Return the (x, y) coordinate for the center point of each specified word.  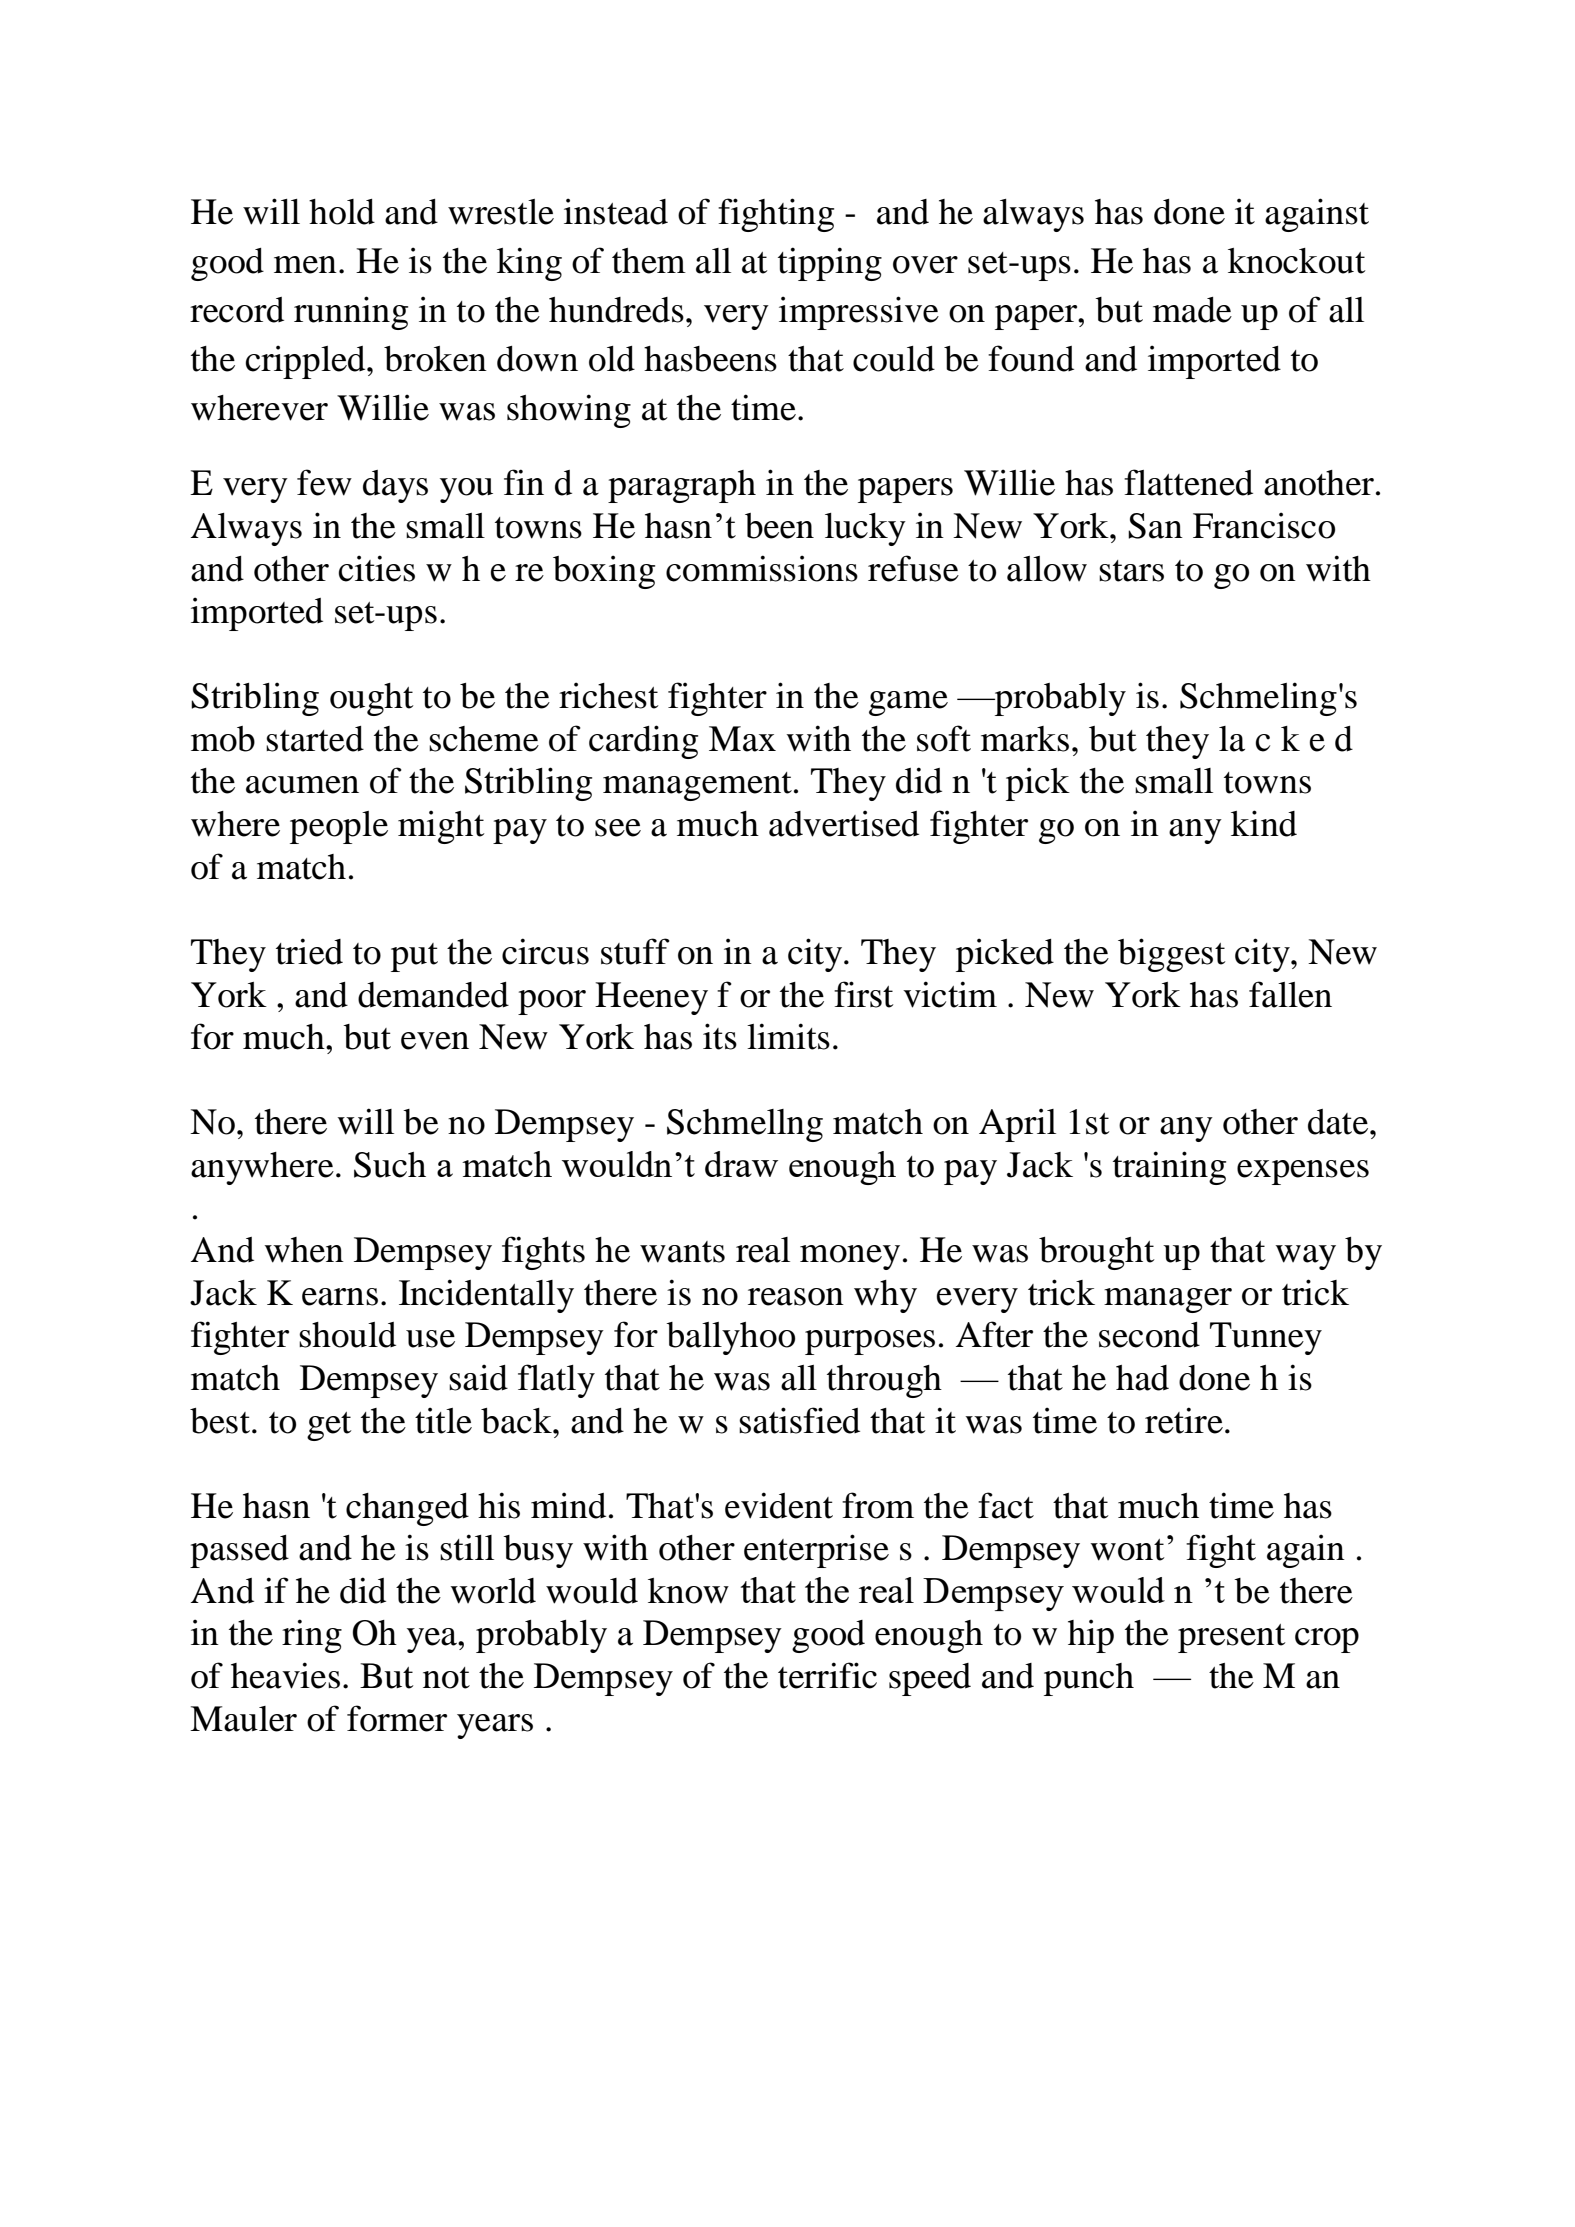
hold (342, 212)
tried (309, 951)
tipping (830, 264)
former (397, 1718)
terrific (827, 1675)
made (1192, 310)
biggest (1172, 955)
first (864, 994)
